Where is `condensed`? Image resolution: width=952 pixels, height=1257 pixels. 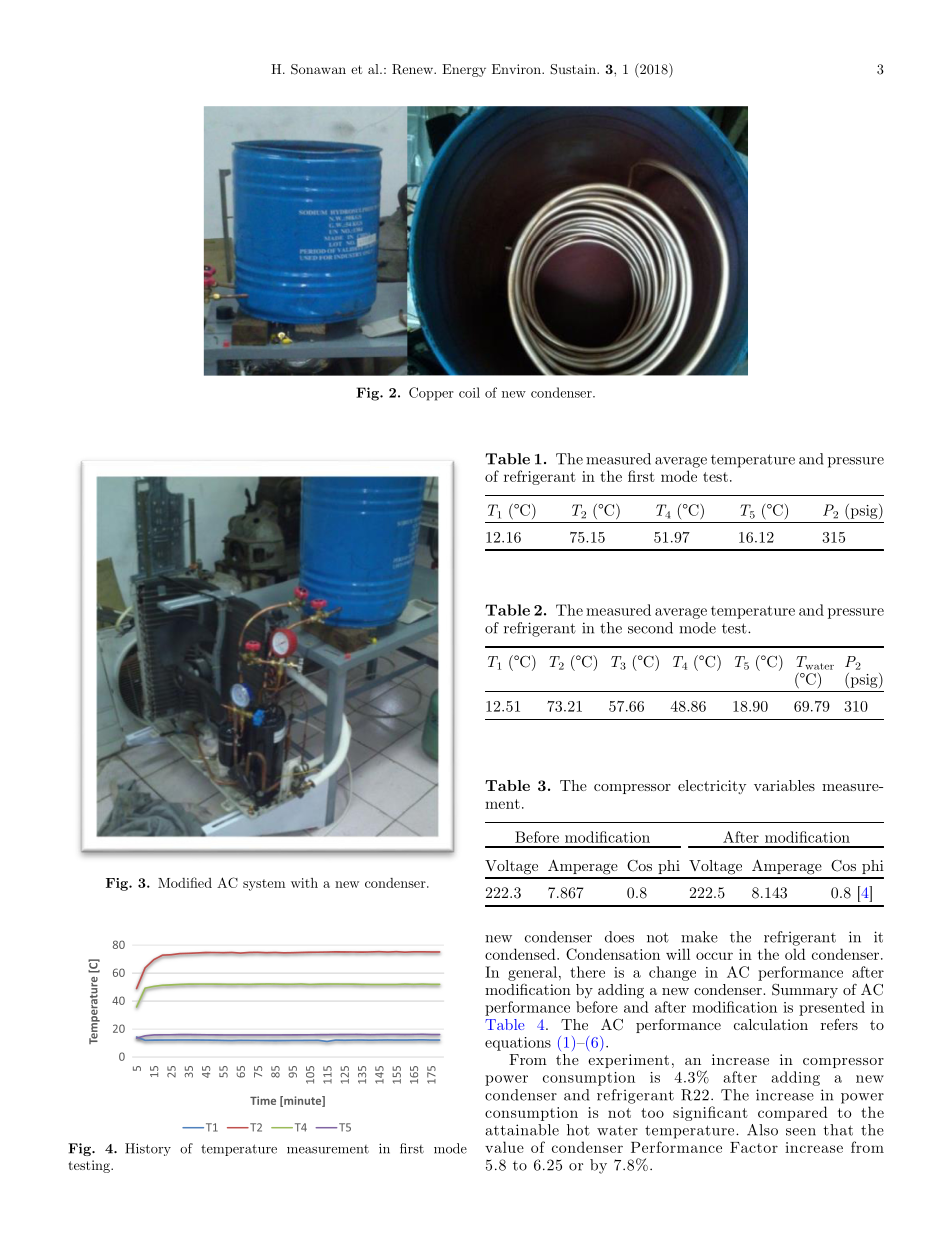 condensed is located at coordinates (521, 954).
